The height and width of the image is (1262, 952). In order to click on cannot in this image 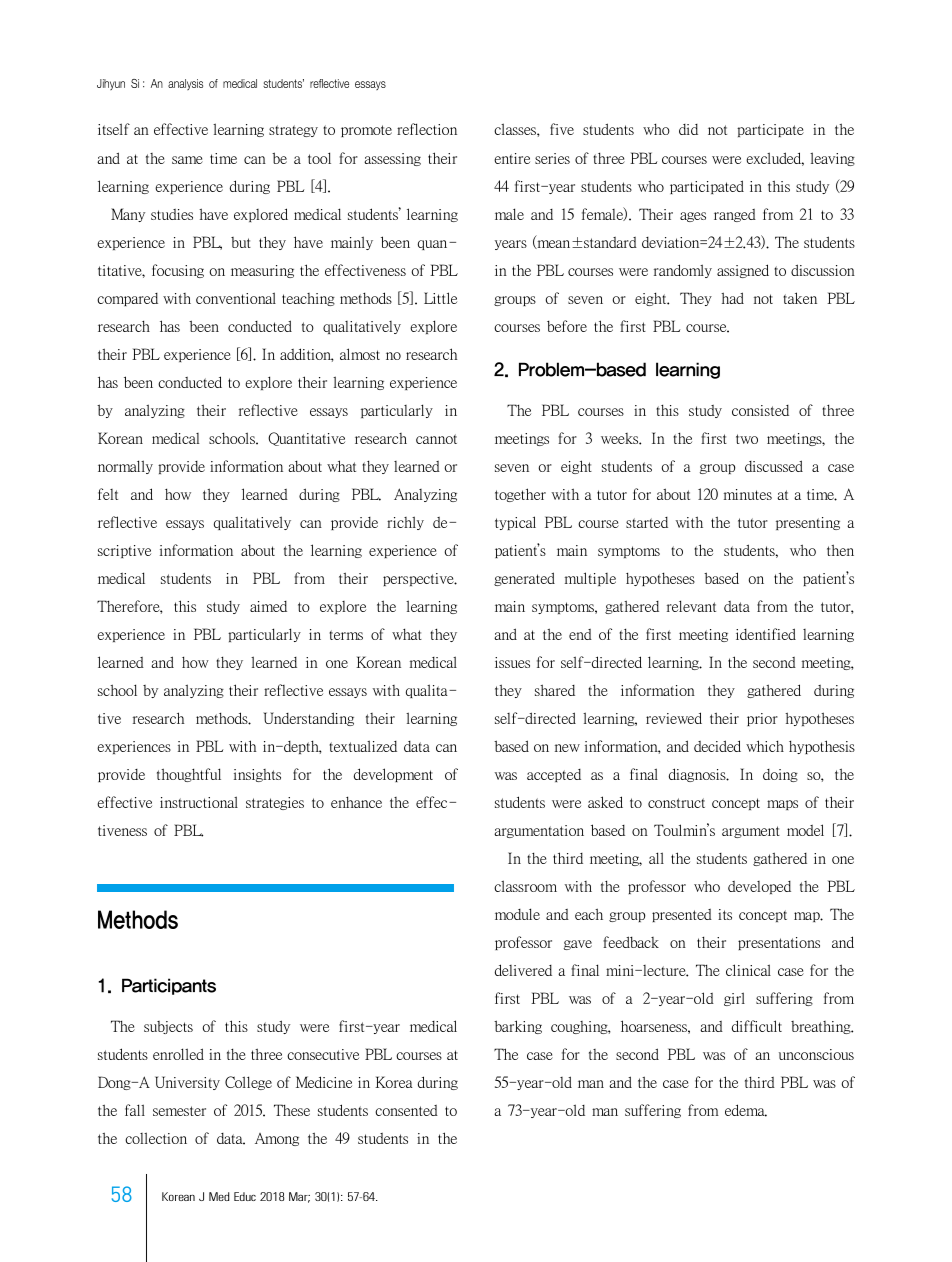, I will do `click(436, 439)`.
